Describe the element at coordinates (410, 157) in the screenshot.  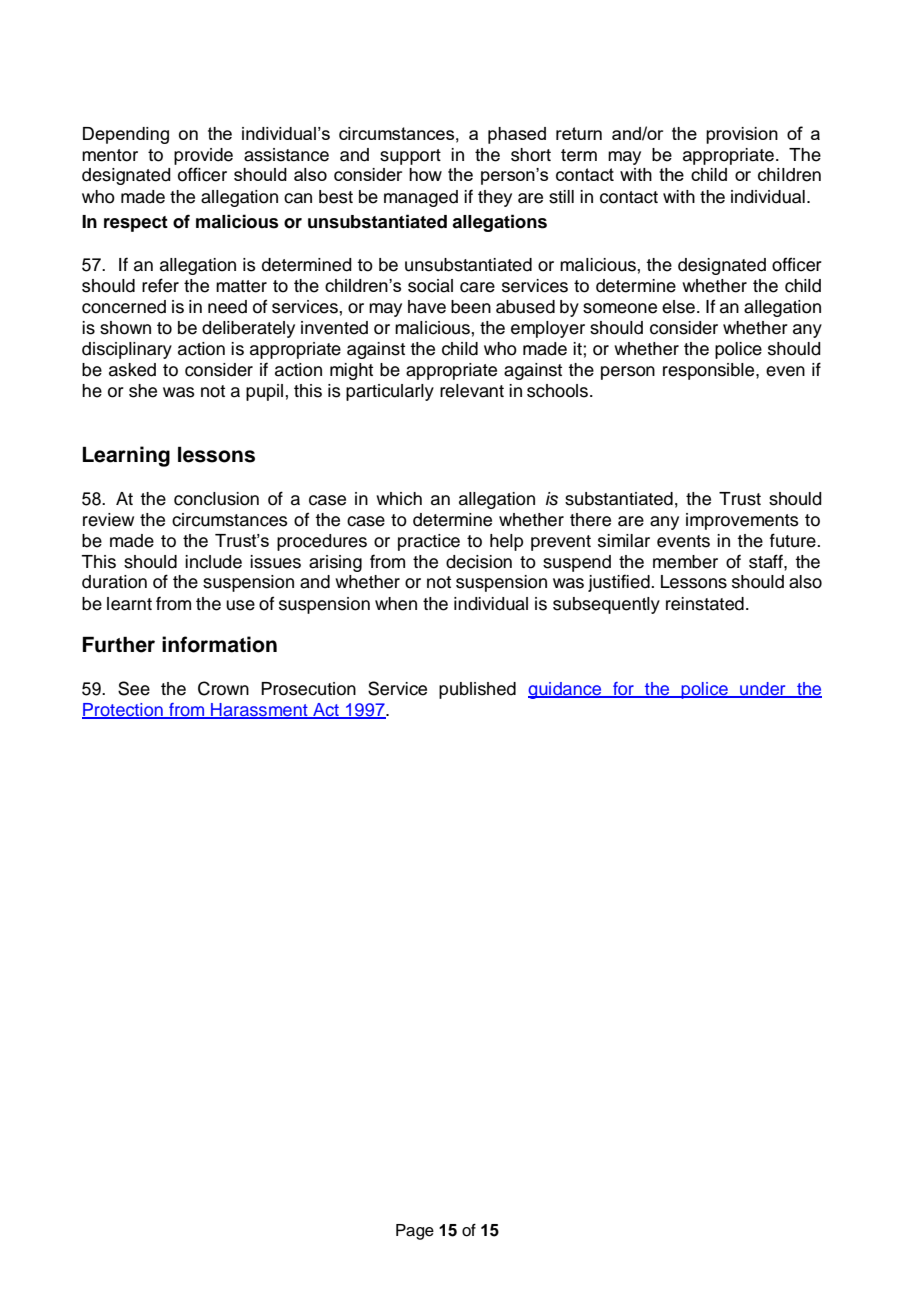
I see `support` at that location.
